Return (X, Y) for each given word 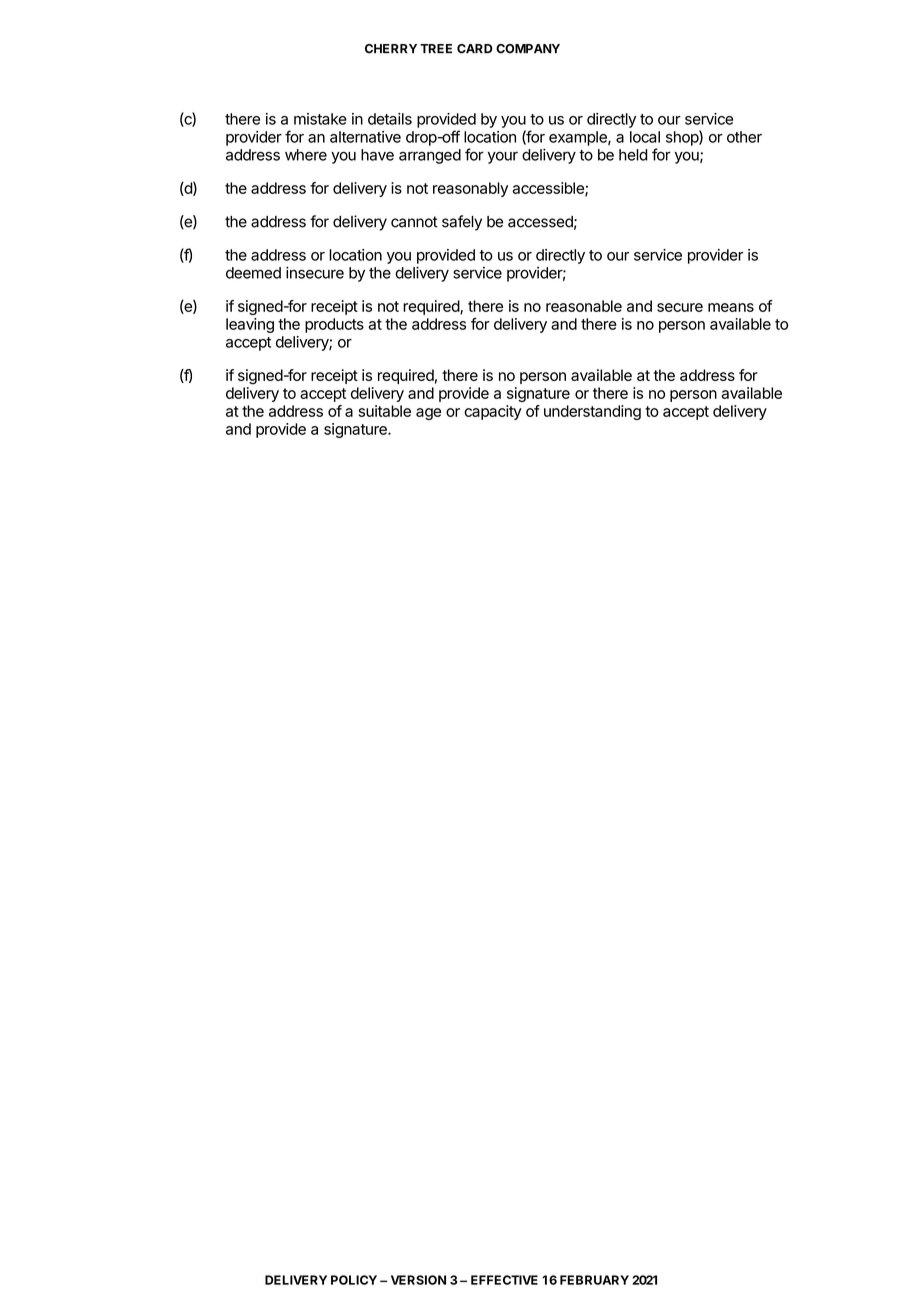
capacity (493, 412)
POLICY (354, 1280)
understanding (592, 412)
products (334, 325)
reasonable (584, 306)
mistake (320, 119)
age (428, 414)
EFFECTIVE (504, 1280)
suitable (385, 411)
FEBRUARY (594, 1280)
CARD (475, 49)
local (645, 137)
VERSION (418, 1280)
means (731, 307)
